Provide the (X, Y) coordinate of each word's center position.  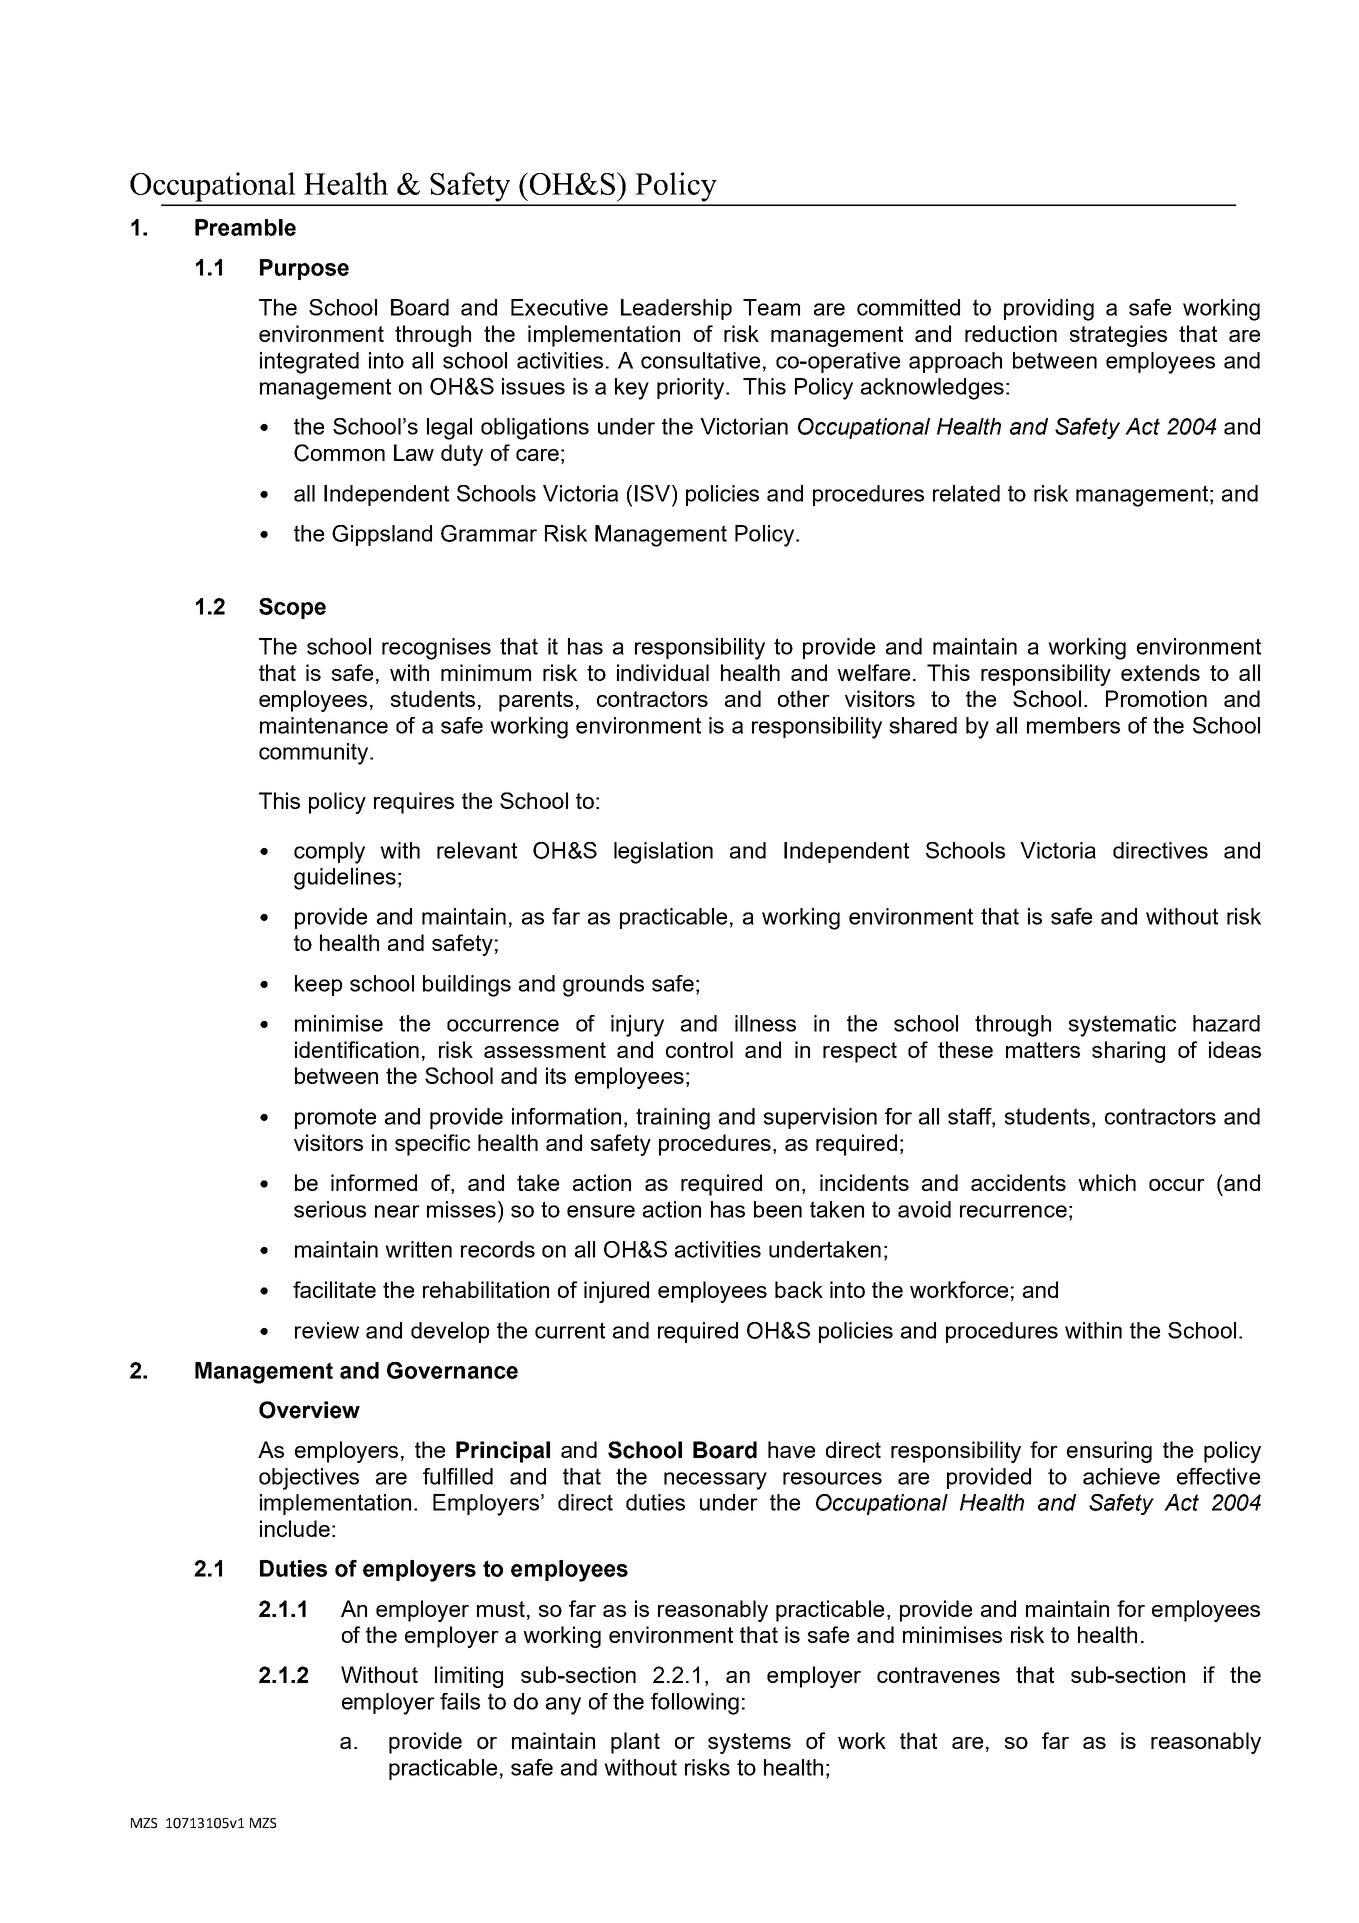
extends (1160, 672)
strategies (1118, 336)
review (327, 1330)
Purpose (304, 269)
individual (663, 672)
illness (765, 1023)
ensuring (1109, 1452)
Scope (292, 608)
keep (318, 985)
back (799, 1289)
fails (460, 1701)
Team (771, 307)
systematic (1122, 1026)
